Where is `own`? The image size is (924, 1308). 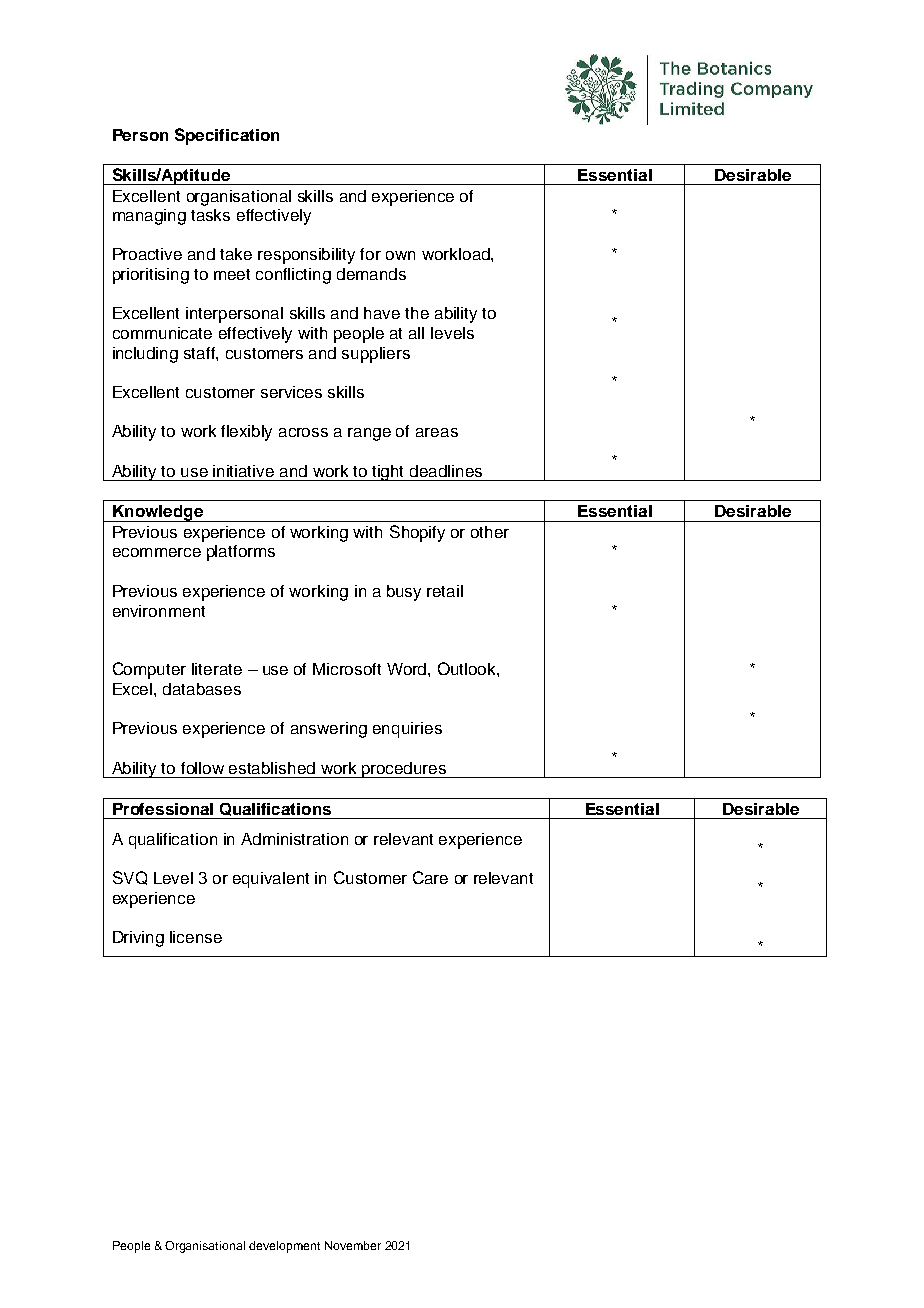 own is located at coordinates (400, 255).
